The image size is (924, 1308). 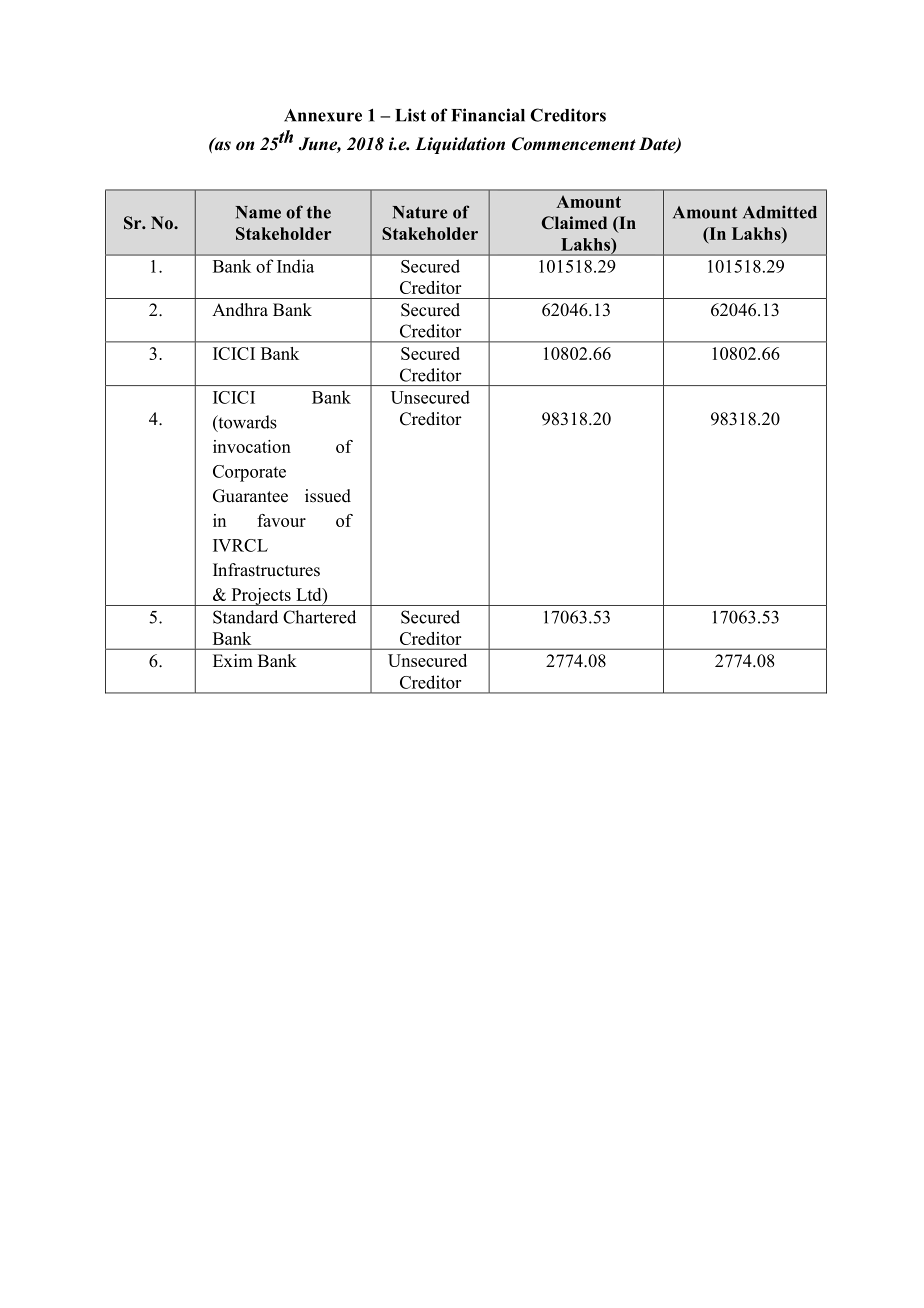 What do you see at coordinates (488, 115) in the image?
I see `Financial` at bounding box center [488, 115].
